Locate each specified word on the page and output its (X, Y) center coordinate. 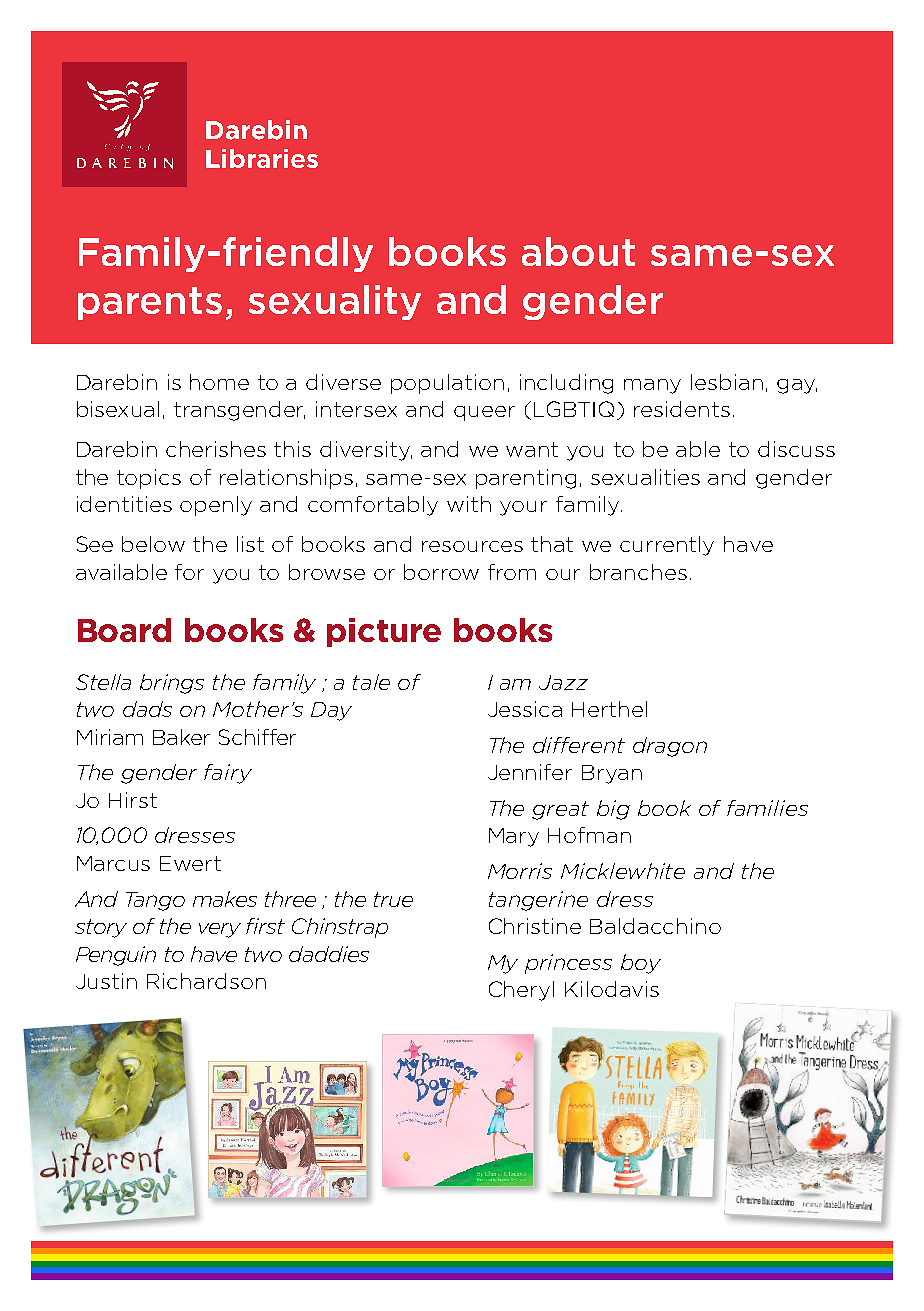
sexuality (335, 302)
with (469, 504)
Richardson (206, 981)
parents (150, 303)
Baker (181, 737)
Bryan (612, 774)
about (578, 251)
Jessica (525, 709)
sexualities (645, 477)
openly (216, 506)
